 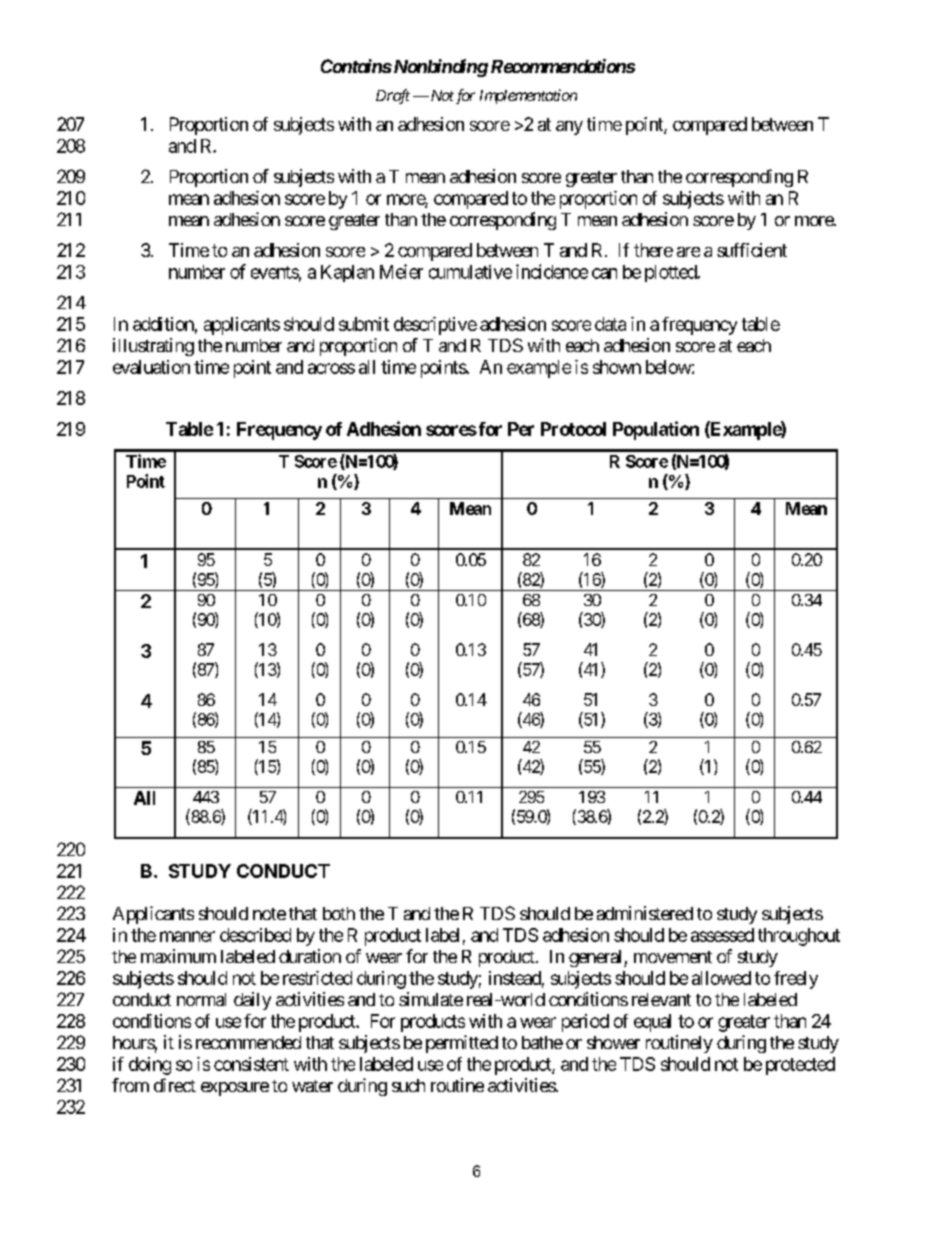 What do you see at coordinates (435, 326) in the image?
I see `descriptive` at bounding box center [435, 326].
